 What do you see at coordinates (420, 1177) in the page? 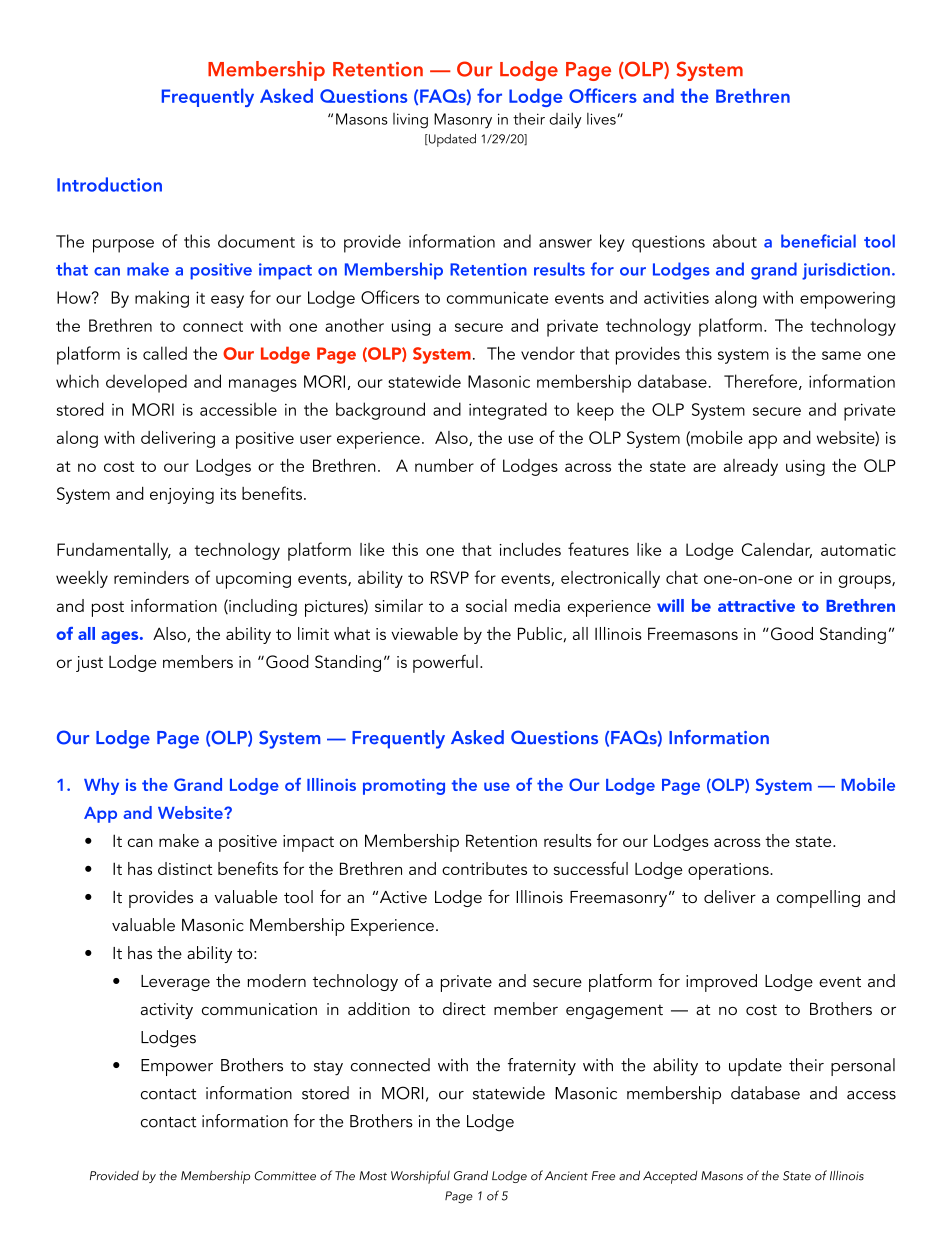
I see `Worshipful` at bounding box center [420, 1177].
